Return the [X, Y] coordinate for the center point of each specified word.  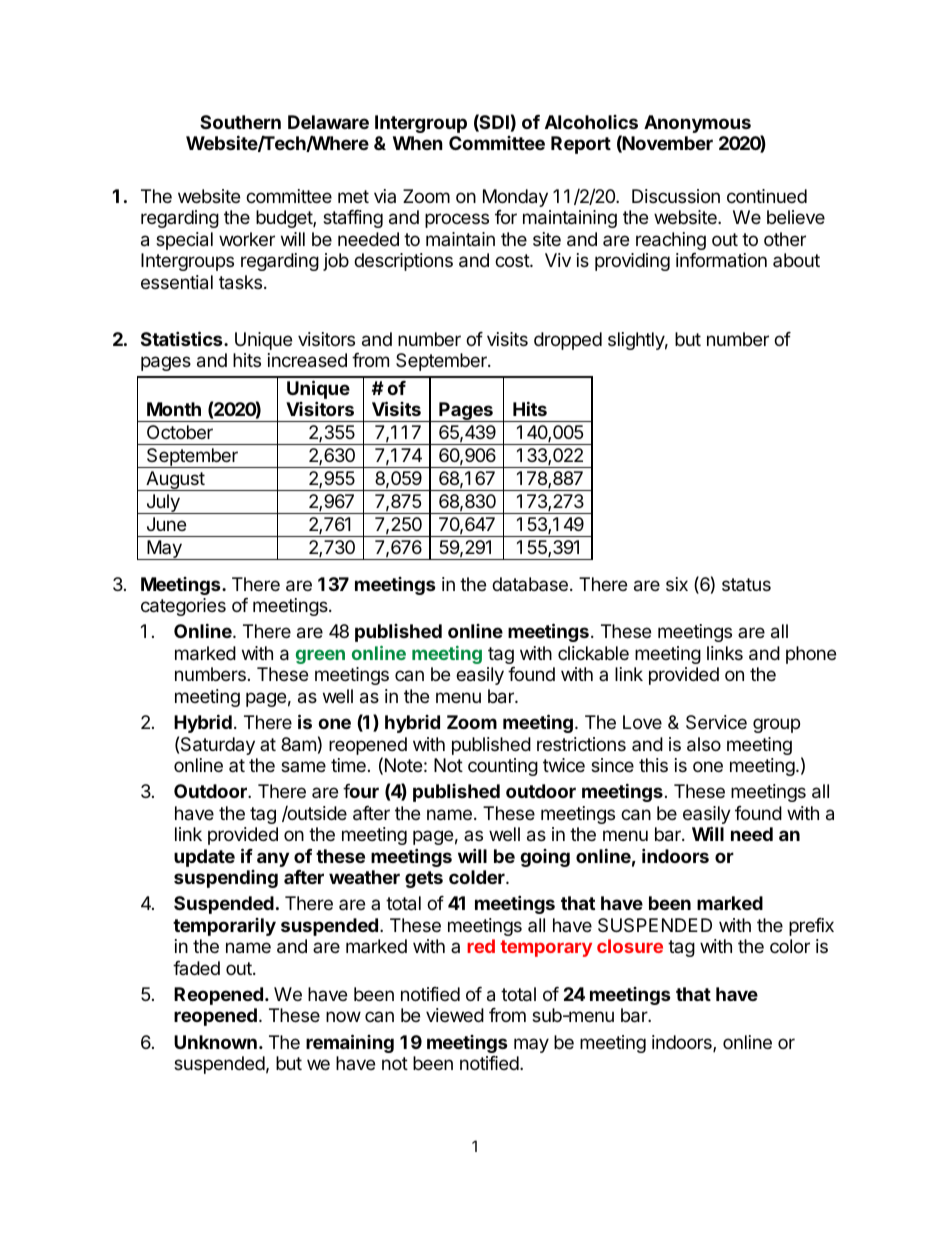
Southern [240, 122]
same [303, 766]
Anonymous [697, 124]
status [746, 584]
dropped [568, 341]
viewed [455, 1015]
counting [503, 767]
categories [183, 607]
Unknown [215, 1042]
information [721, 260]
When [418, 143]
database [530, 584]
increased [307, 360]
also [704, 744]
